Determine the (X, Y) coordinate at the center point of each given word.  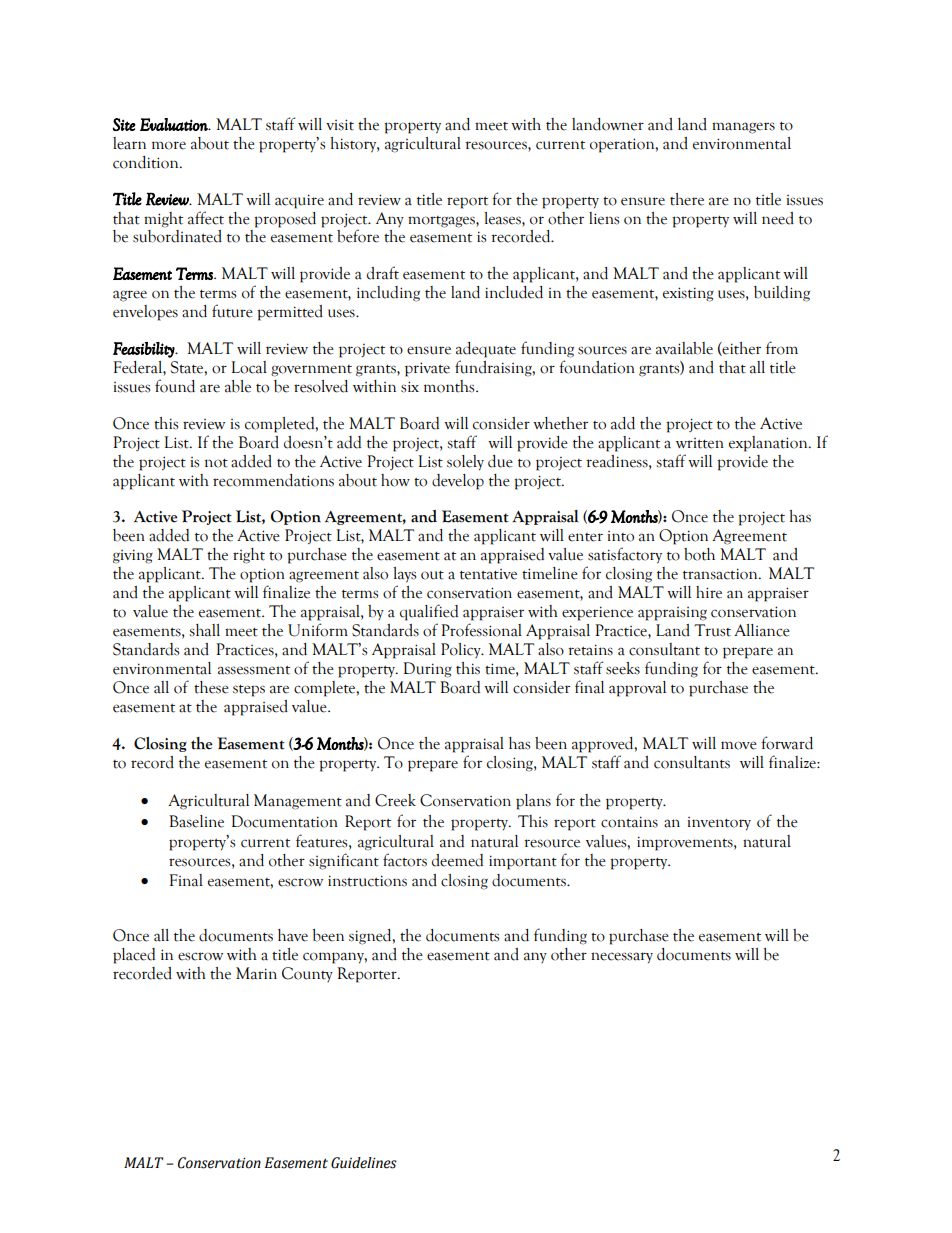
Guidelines (364, 1163)
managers (743, 128)
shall (204, 630)
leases (503, 218)
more (169, 145)
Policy (462, 650)
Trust (712, 630)
